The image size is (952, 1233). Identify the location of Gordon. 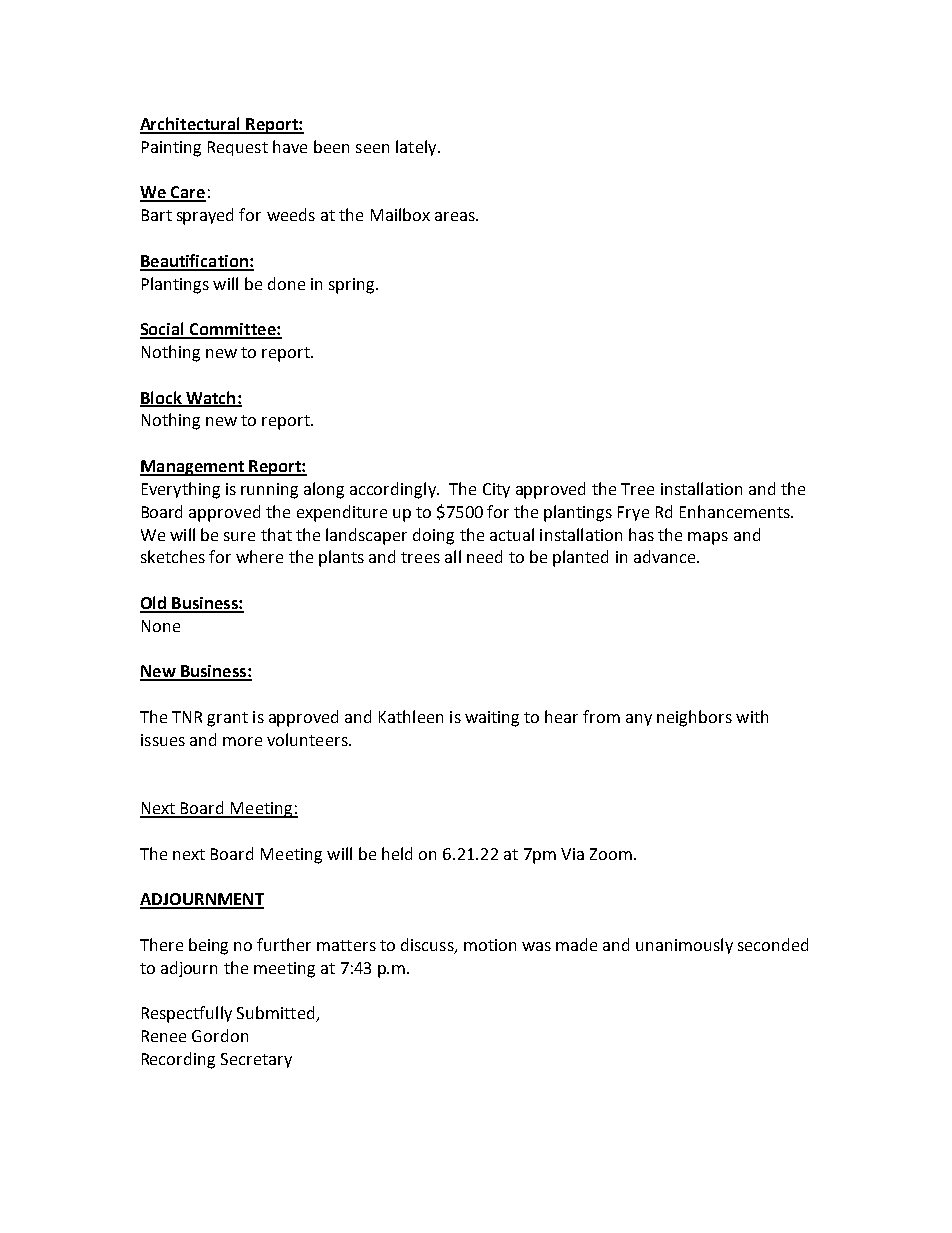
(220, 1035).
